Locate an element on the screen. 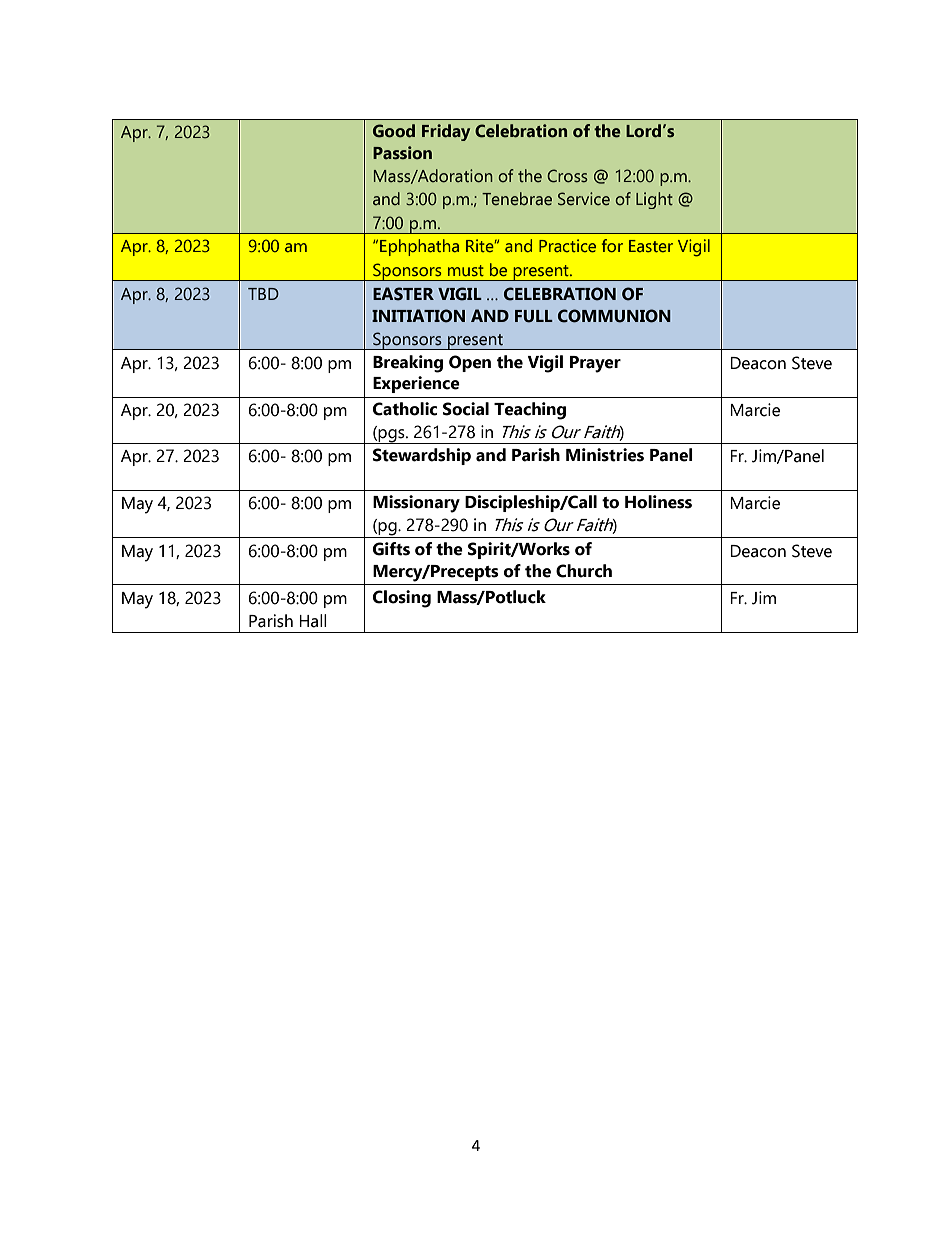  Closing is located at coordinates (402, 599).
